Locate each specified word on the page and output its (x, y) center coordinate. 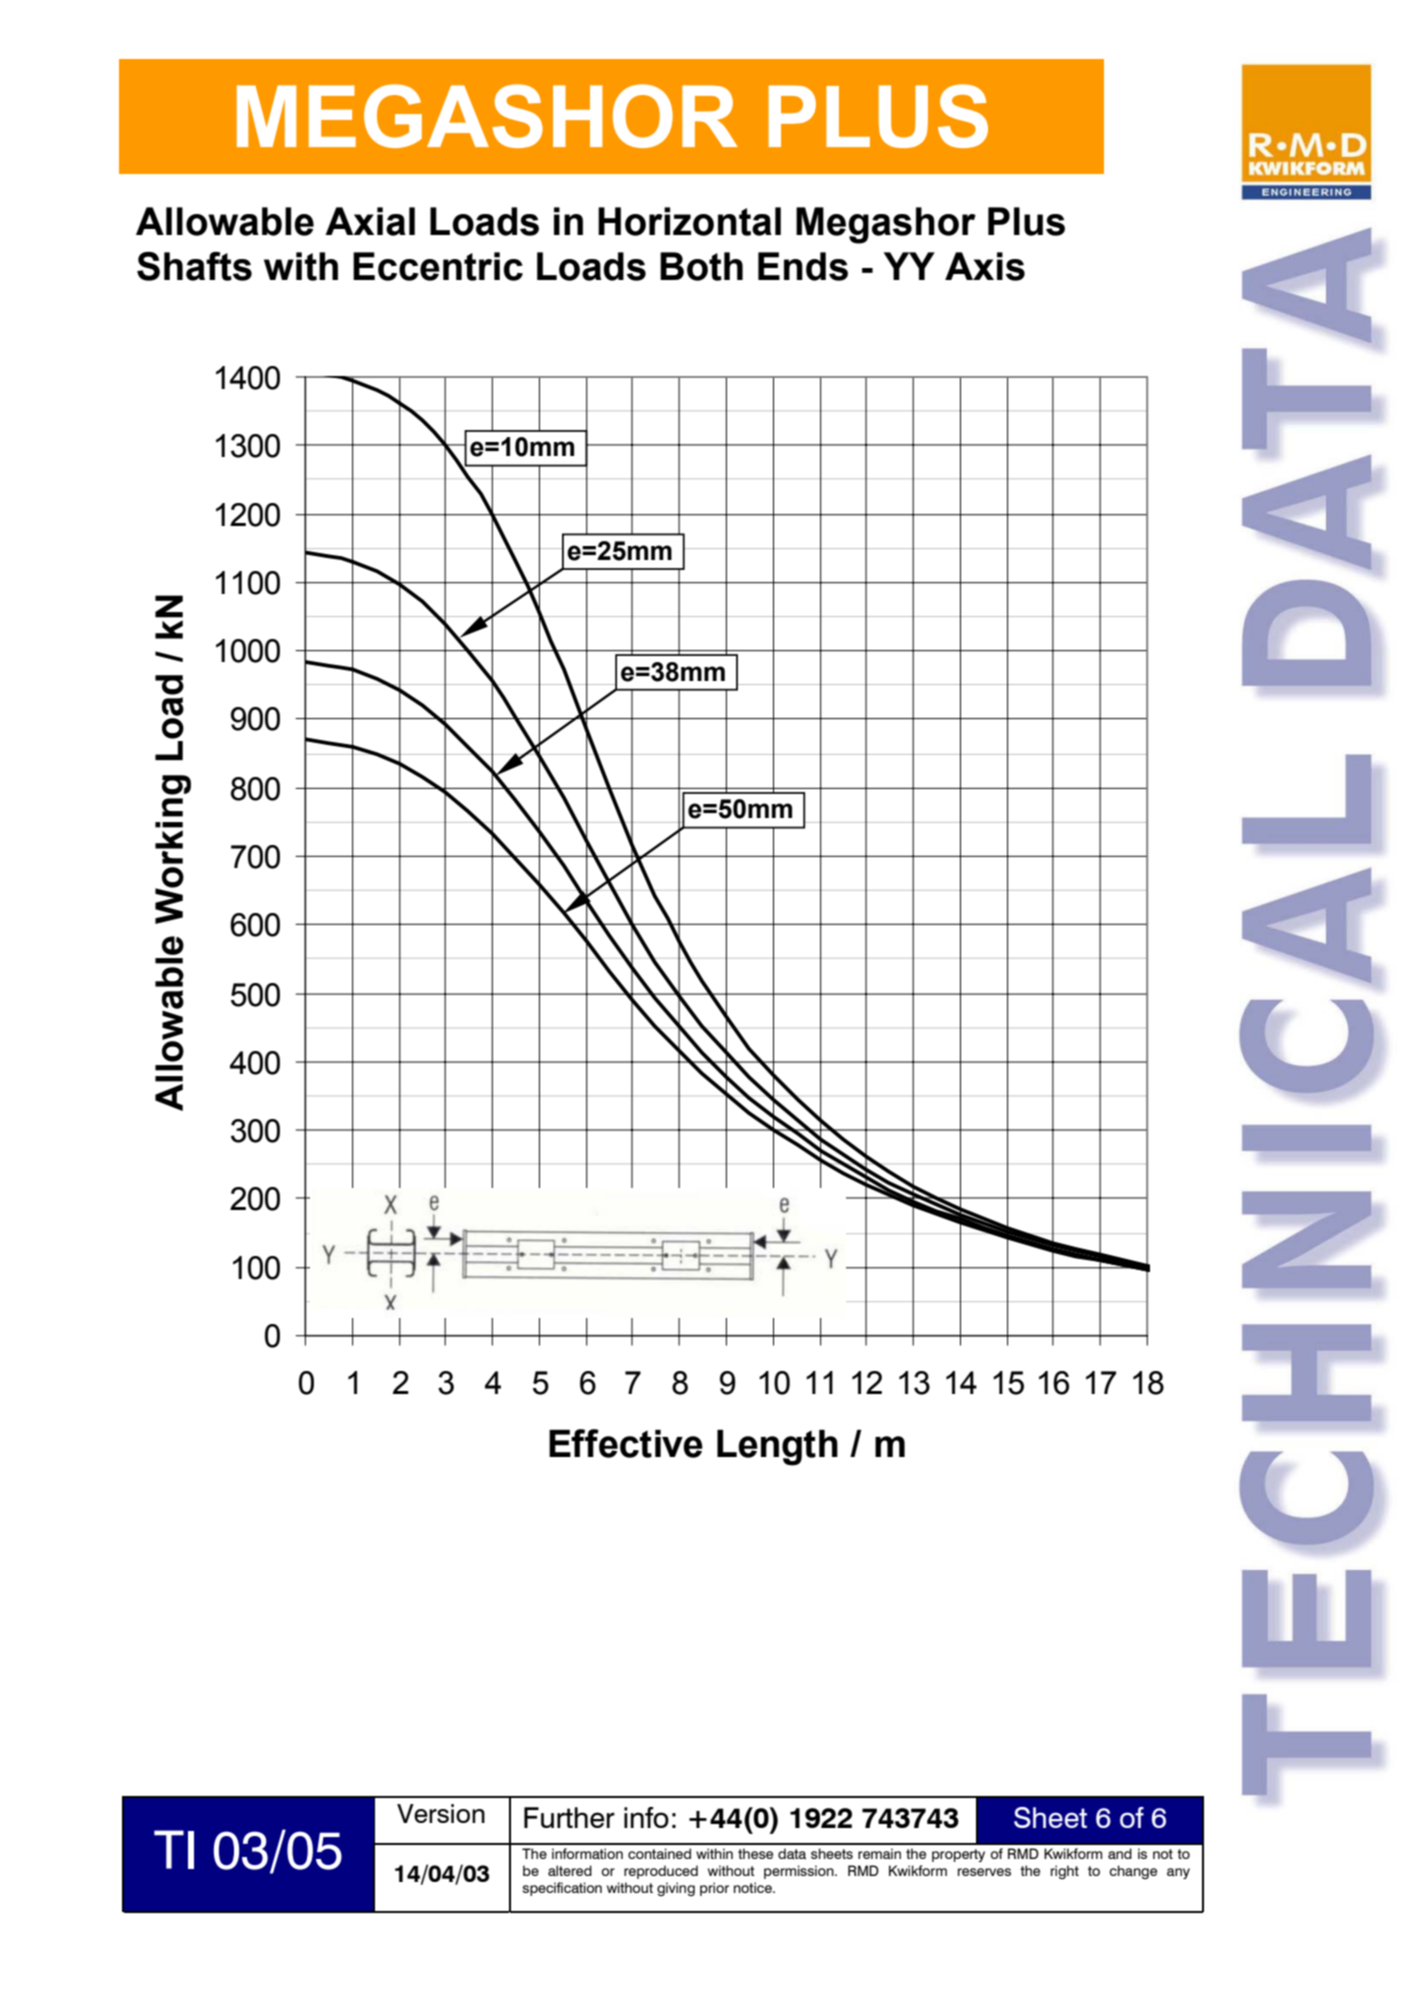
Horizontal (689, 221)
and (1120, 1853)
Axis (985, 266)
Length (777, 1448)
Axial (370, 221)
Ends (803, 266)
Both (701, 266)
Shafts (194, 266)
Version (441, 1813)
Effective (626, 1443)
